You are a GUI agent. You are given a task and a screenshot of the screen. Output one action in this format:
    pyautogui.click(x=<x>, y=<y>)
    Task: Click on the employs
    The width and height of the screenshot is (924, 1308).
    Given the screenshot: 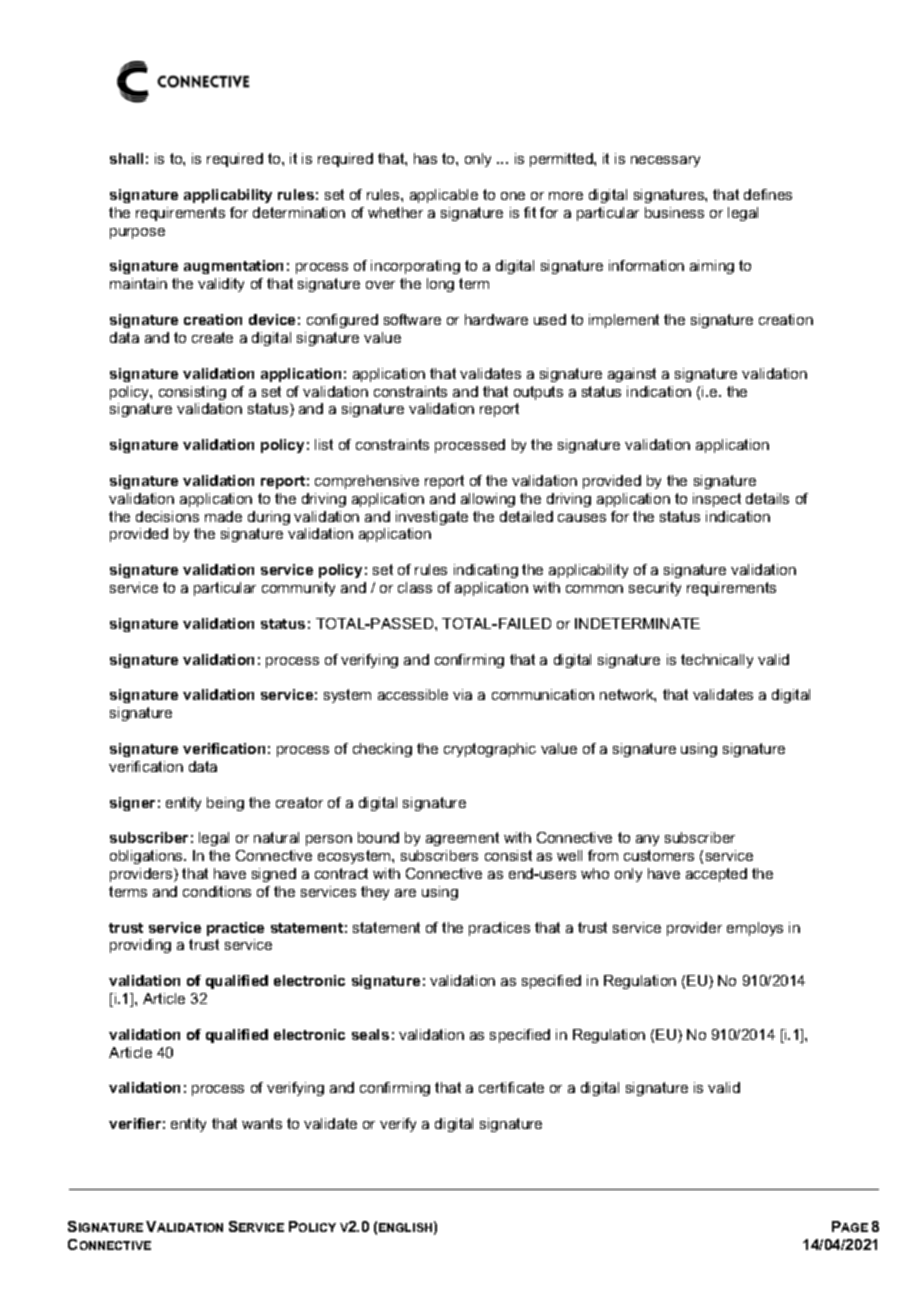 What is the action you would take?
    pyautogui.click(x=755, y=929)
